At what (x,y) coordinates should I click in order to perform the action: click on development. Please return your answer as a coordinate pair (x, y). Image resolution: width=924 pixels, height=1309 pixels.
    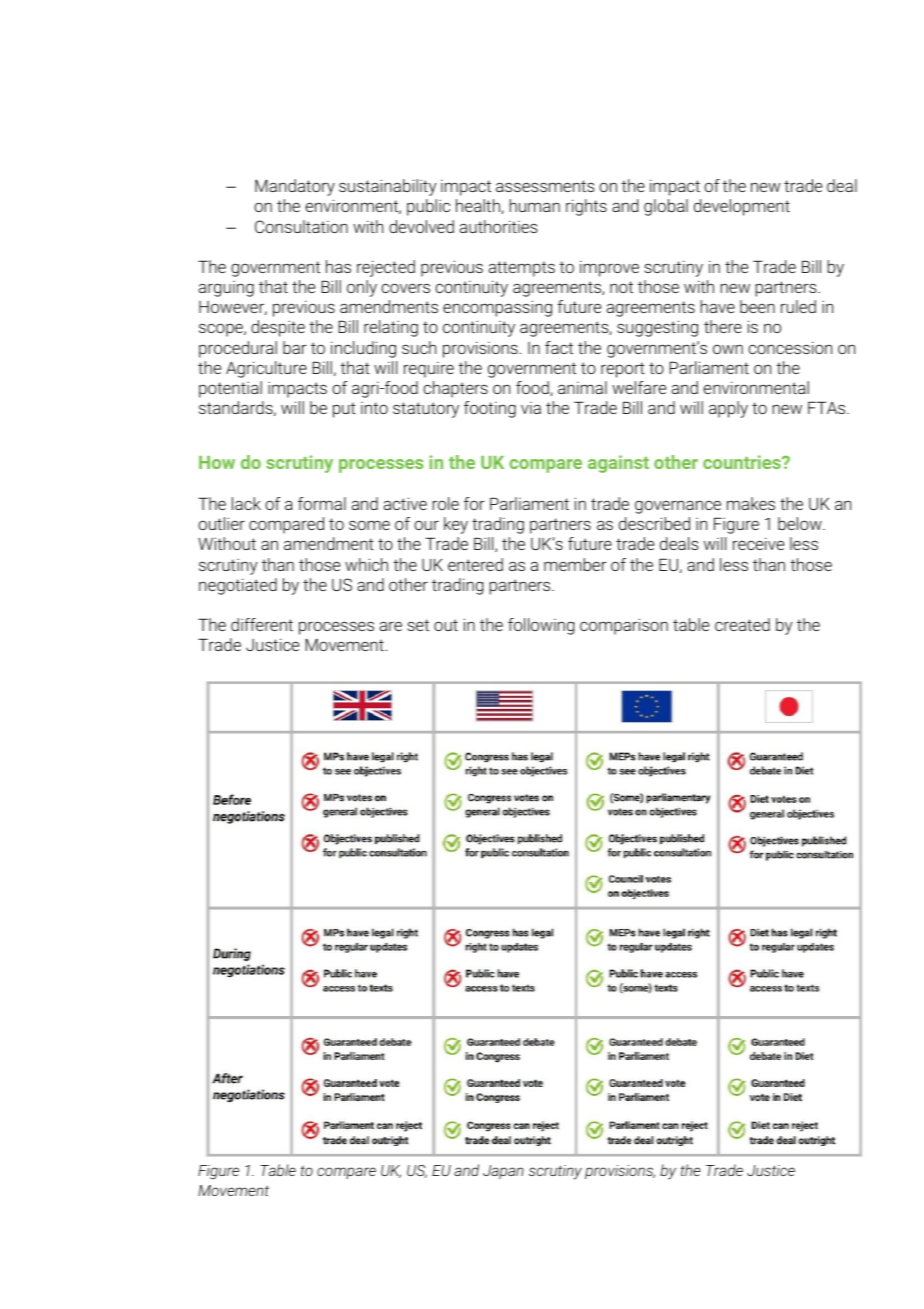
    Looking at the image, I should click on (742, 207).
